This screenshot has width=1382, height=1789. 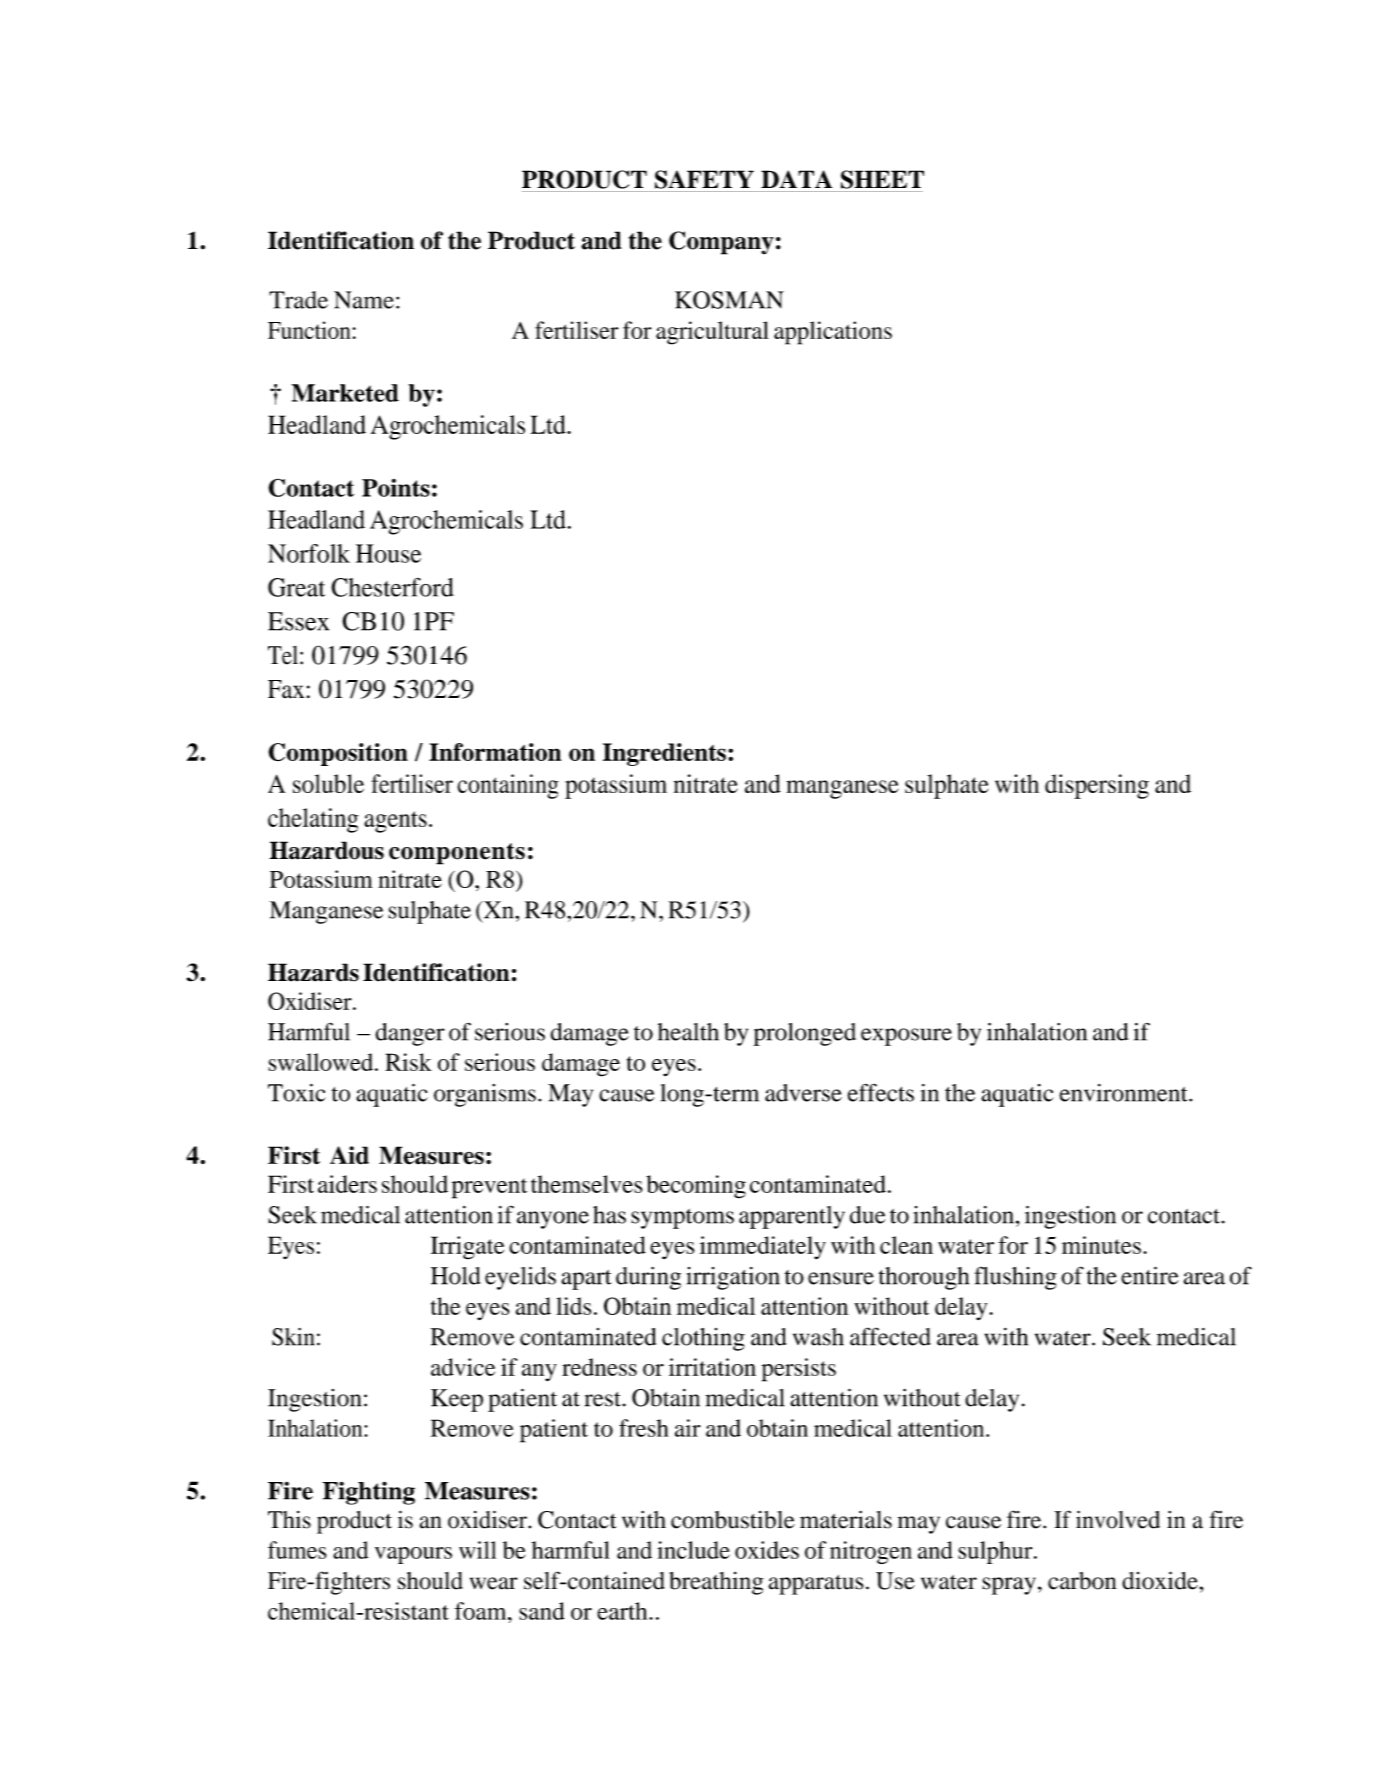 What do you see at coordinates (1101, 1245) in the screenshot?
I see `minutes` at bounding box center [1101, 1245].
